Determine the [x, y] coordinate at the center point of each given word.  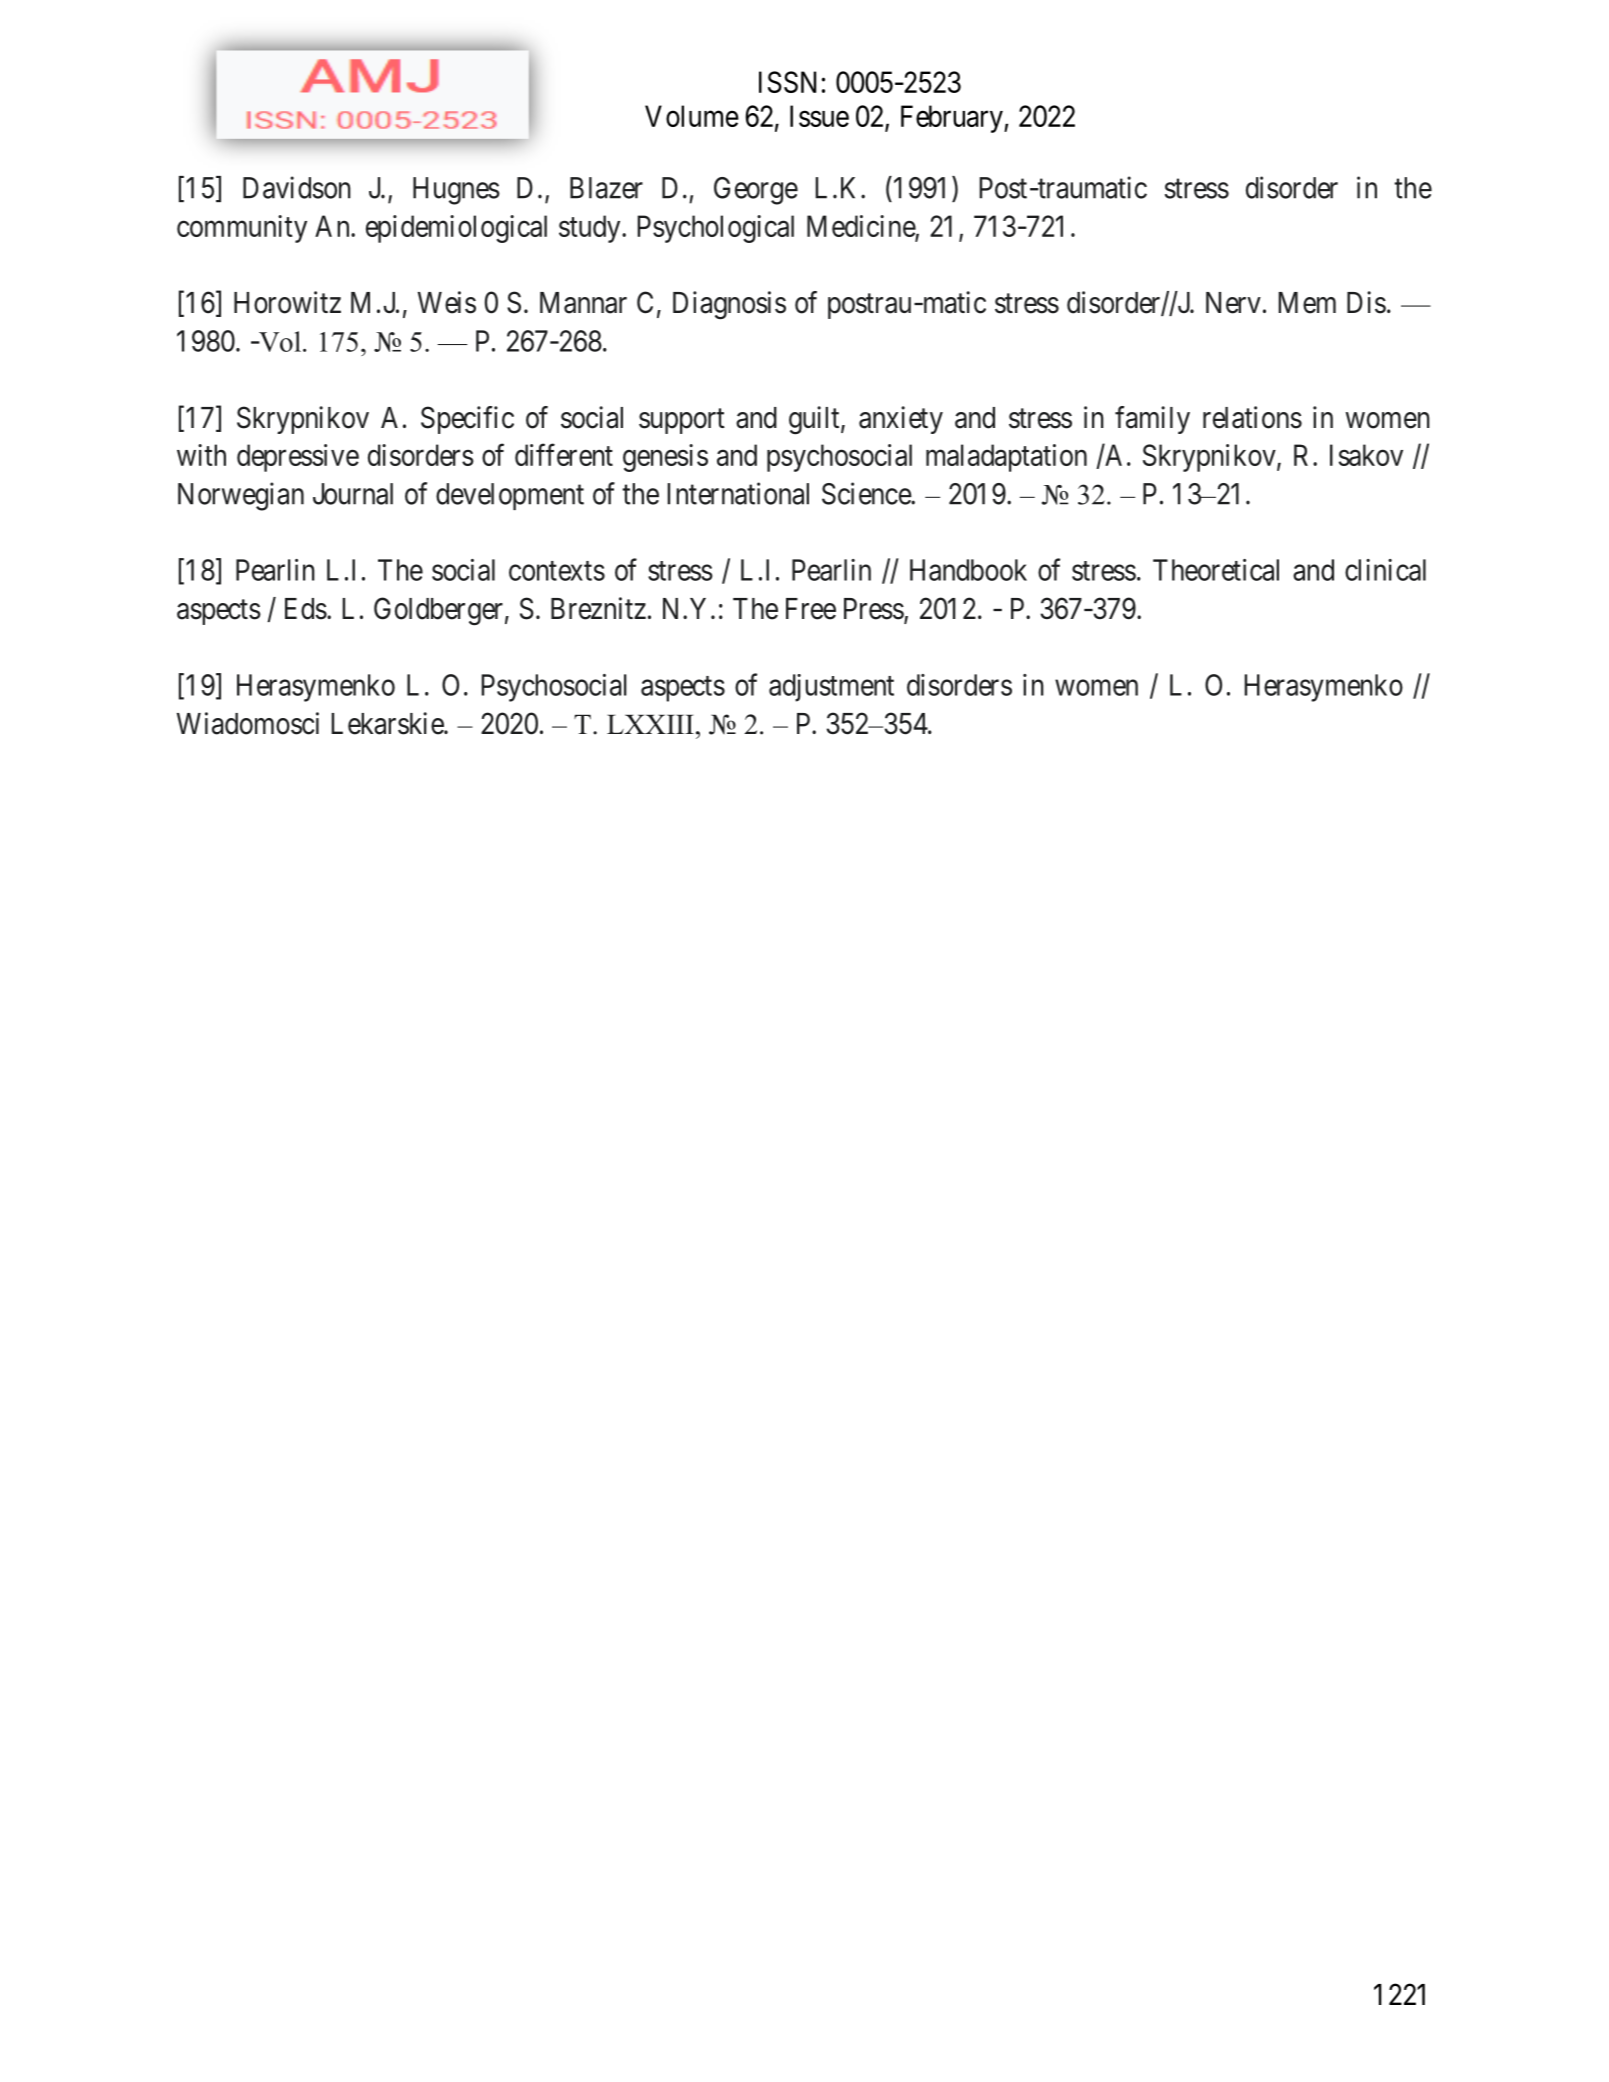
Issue [819, 116]
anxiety [901, 420]
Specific [467, 420]
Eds [306, 609]
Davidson [297, 187]
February [953, 119]
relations [1252, 417]
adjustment [831, 688]
